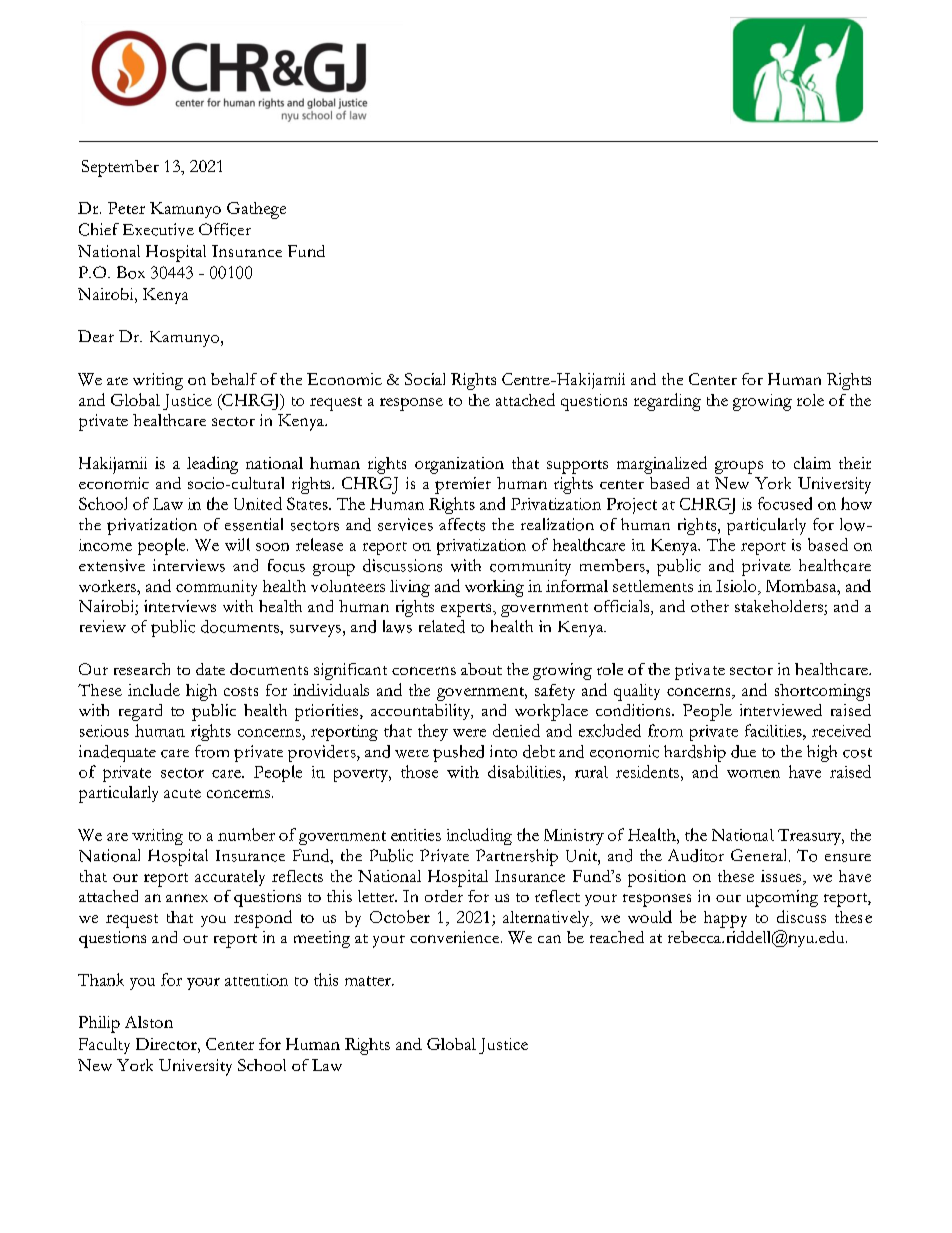  Describe the element at coordinates (369, 981) in the screenshot. I see `matter` at that location.
